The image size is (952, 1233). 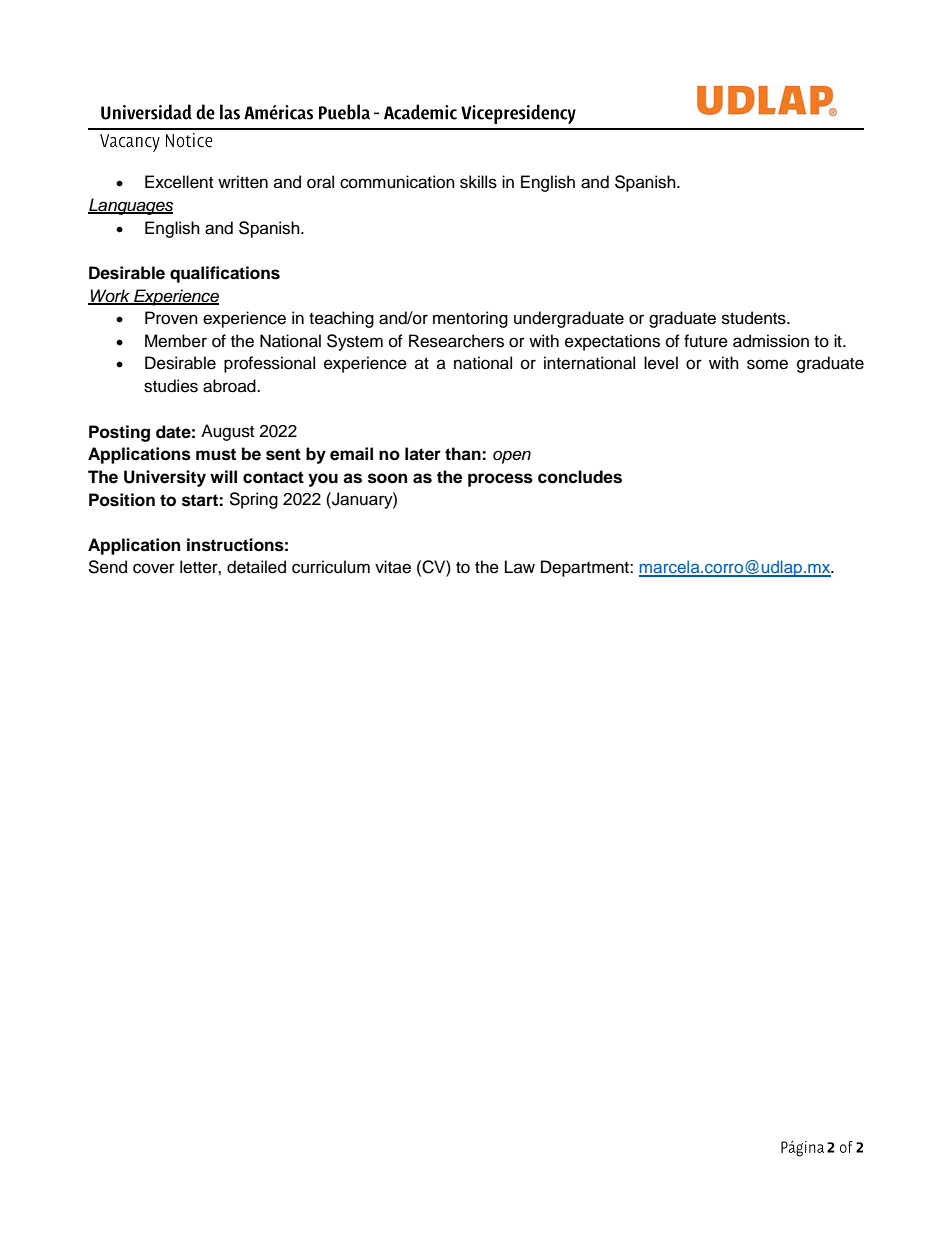 I want to click on vitae, so click(x=393, y=567).
